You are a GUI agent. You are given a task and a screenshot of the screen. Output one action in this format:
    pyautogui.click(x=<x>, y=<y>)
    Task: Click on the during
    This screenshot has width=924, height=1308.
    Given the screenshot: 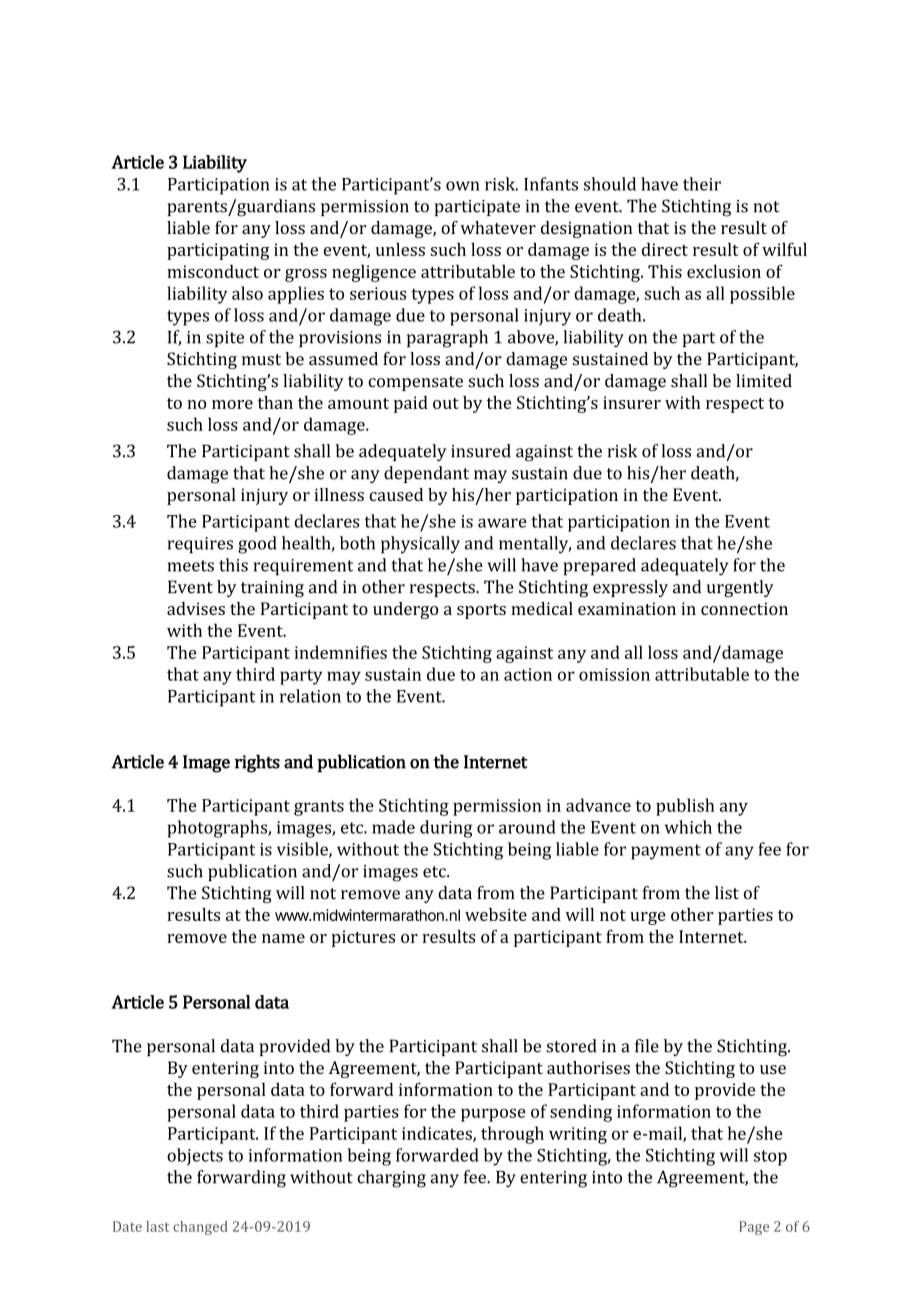 What is the action you would take?
    pyautogui.click(x=446, y=829)
